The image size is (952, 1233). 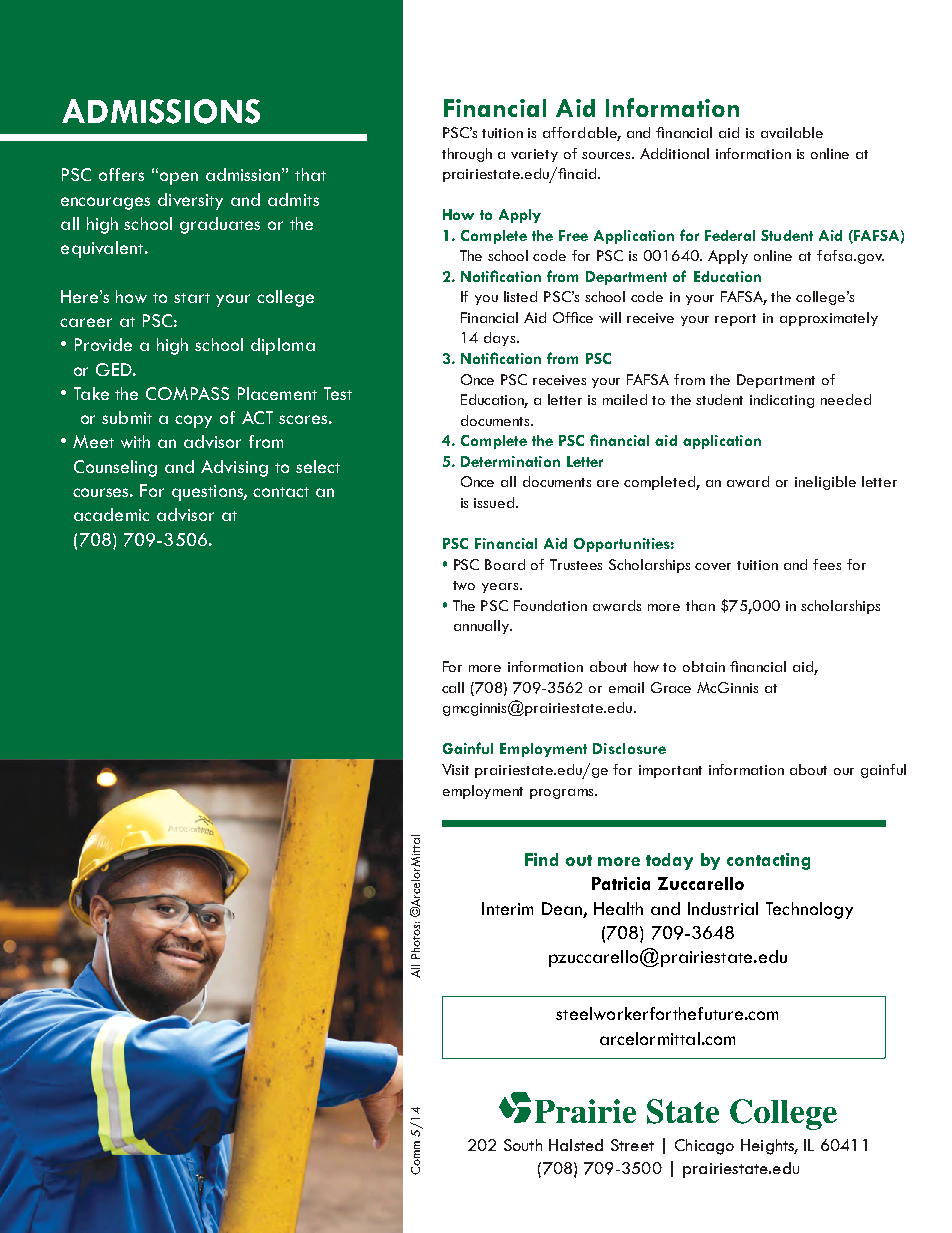 What do you see at coordinates (501, 339) in the screenshot?
I see `days` at bounding box center [501, 339].
